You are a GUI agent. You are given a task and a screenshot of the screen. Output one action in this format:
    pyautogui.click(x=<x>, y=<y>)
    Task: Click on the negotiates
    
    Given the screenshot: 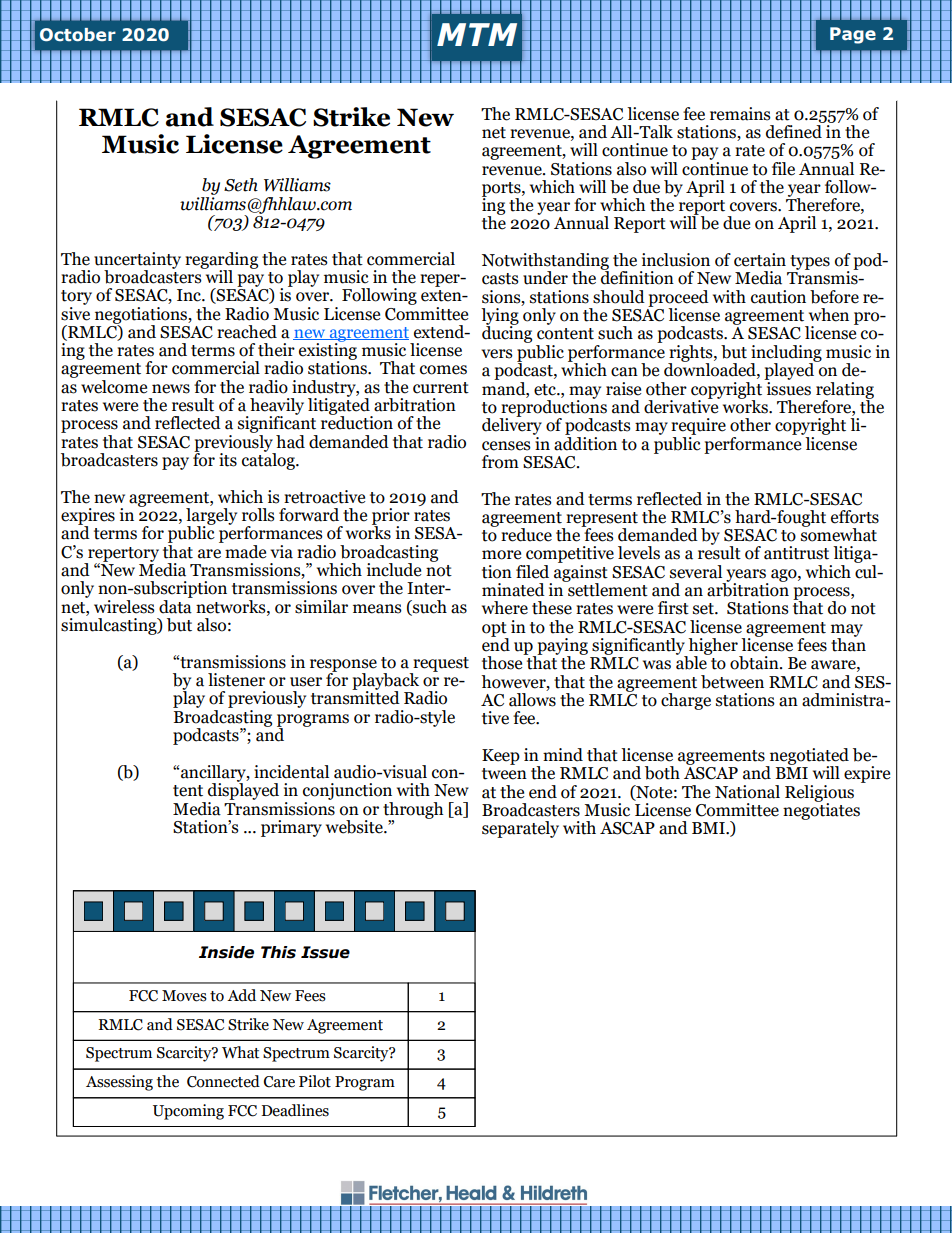 What is the action you would take?
    pyautogui.click(x=821, y=810)
